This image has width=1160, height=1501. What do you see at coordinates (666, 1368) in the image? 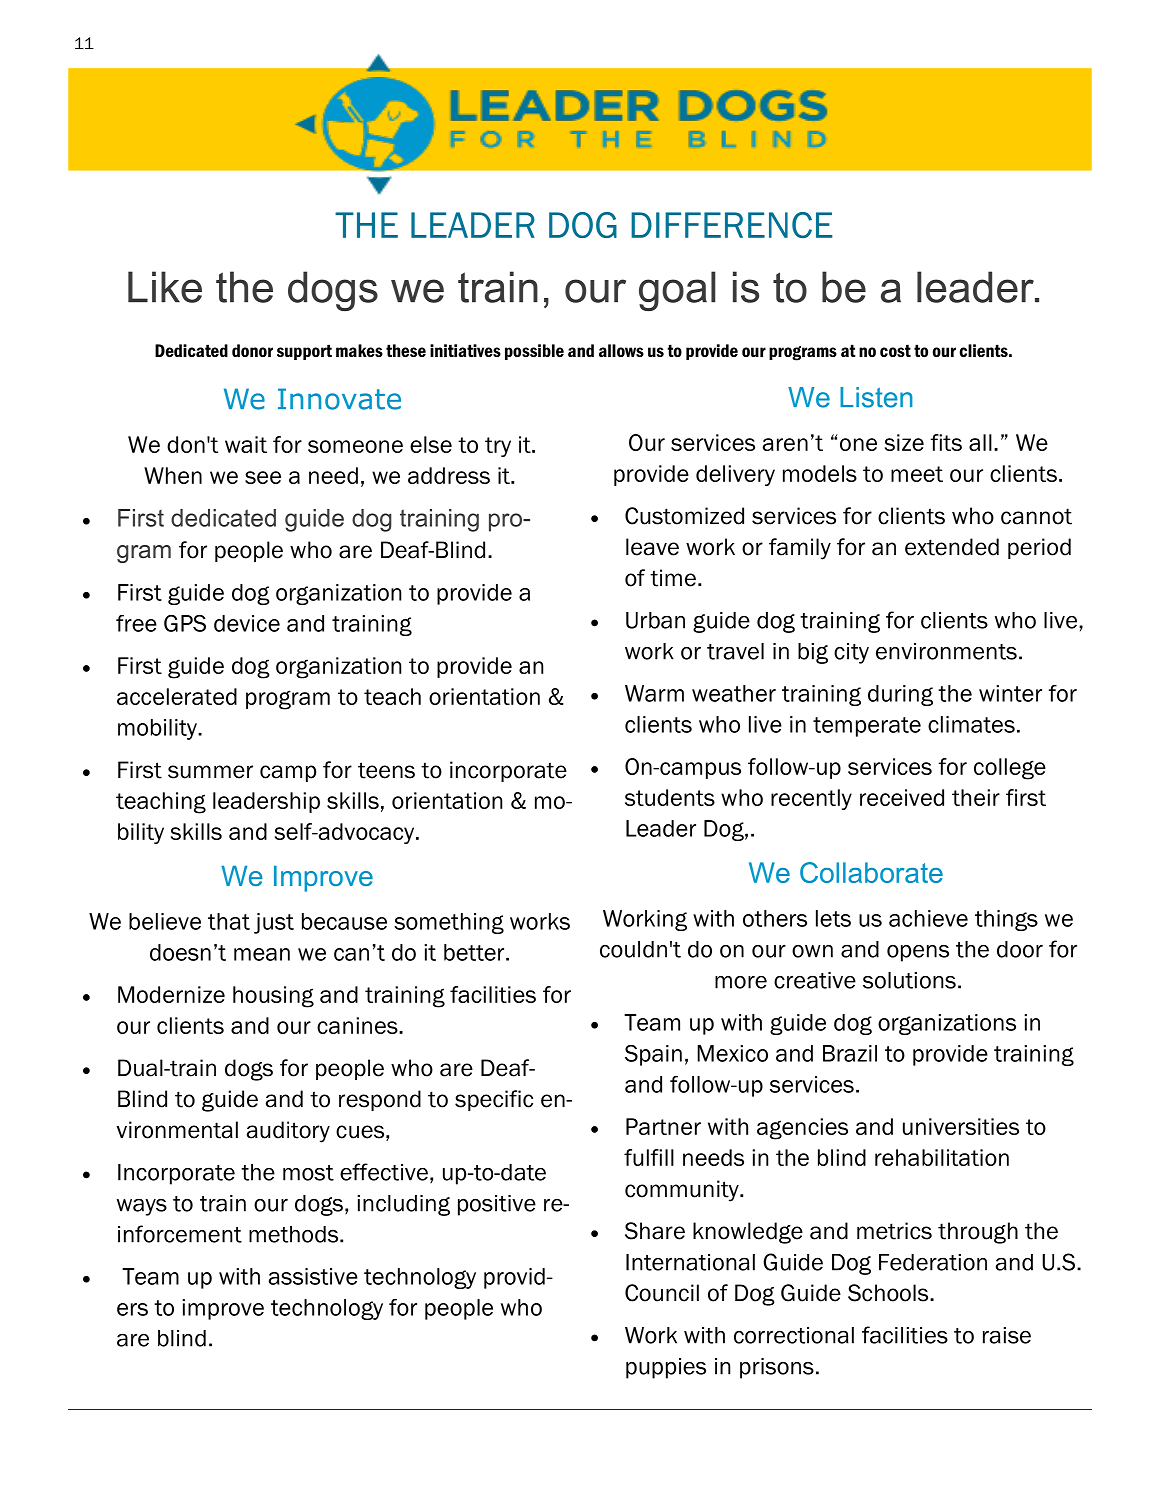
I see `puppies` at bounding box center [666, 1368].
